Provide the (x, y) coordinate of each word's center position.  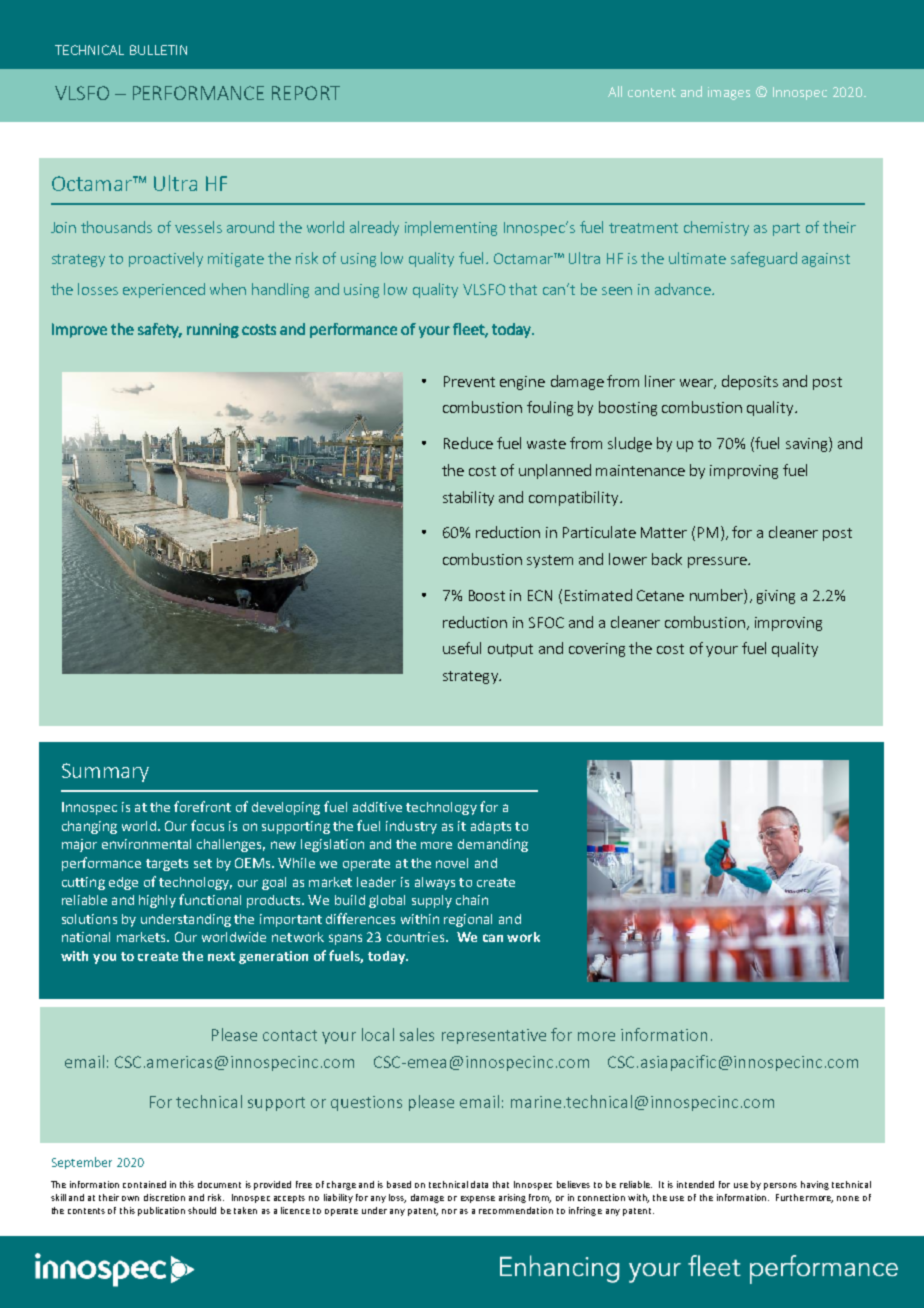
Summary (105, 772)
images (729, 93)
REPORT (306, 93)
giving (776, 597)
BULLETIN (158, 50)
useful (462, 648)
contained (144, 1184)
